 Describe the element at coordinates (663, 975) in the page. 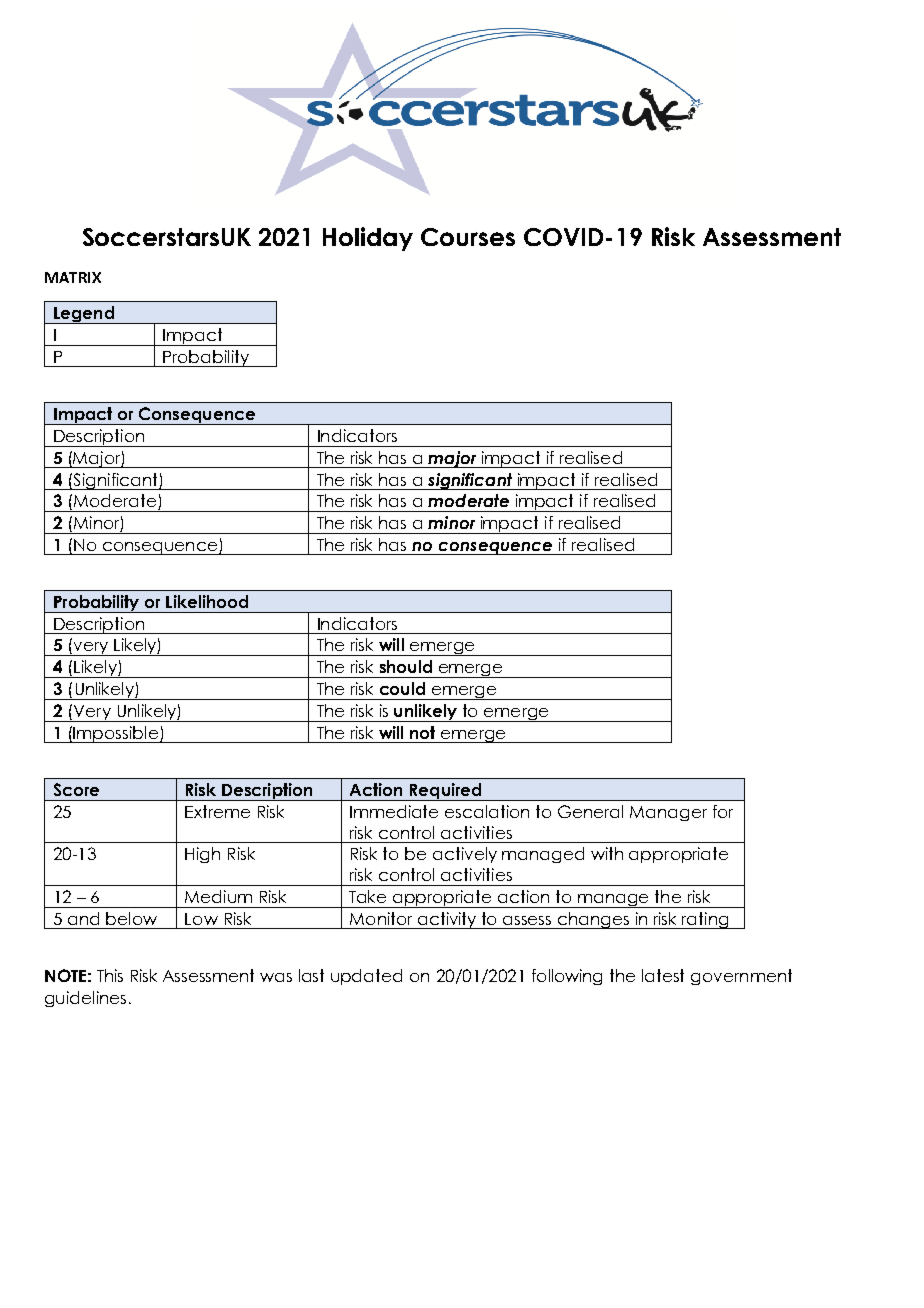

I see `latest` at that location.
